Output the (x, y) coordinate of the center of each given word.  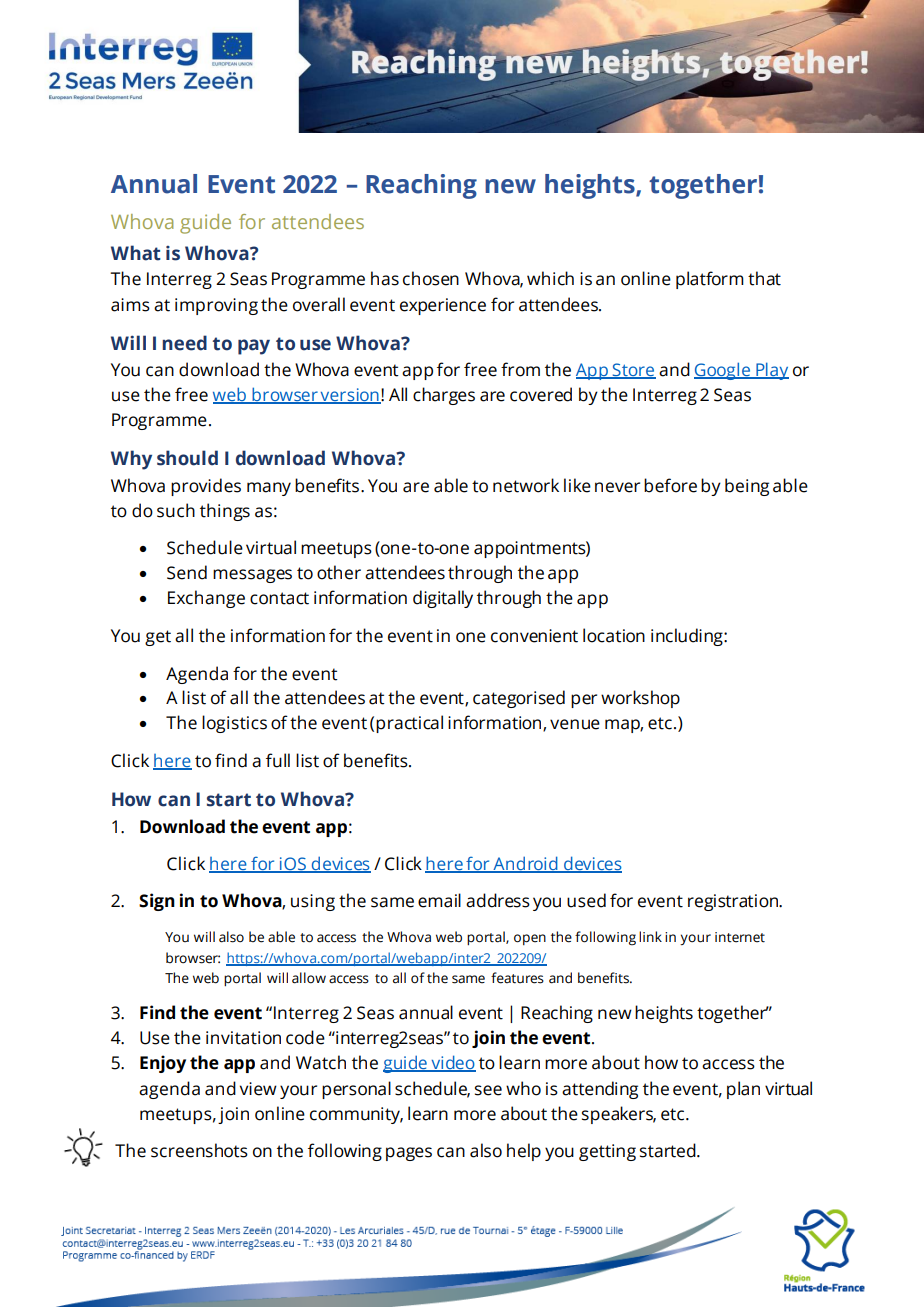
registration (734, 902)
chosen (431, 278)
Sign (157, 902)
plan (743, 1090)
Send (187, 572)
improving (216, 306)
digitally (443, 599)
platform (710, 280)
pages (409, 1154)
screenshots (199, 1150)
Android (525, 864)
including (688, 637)
